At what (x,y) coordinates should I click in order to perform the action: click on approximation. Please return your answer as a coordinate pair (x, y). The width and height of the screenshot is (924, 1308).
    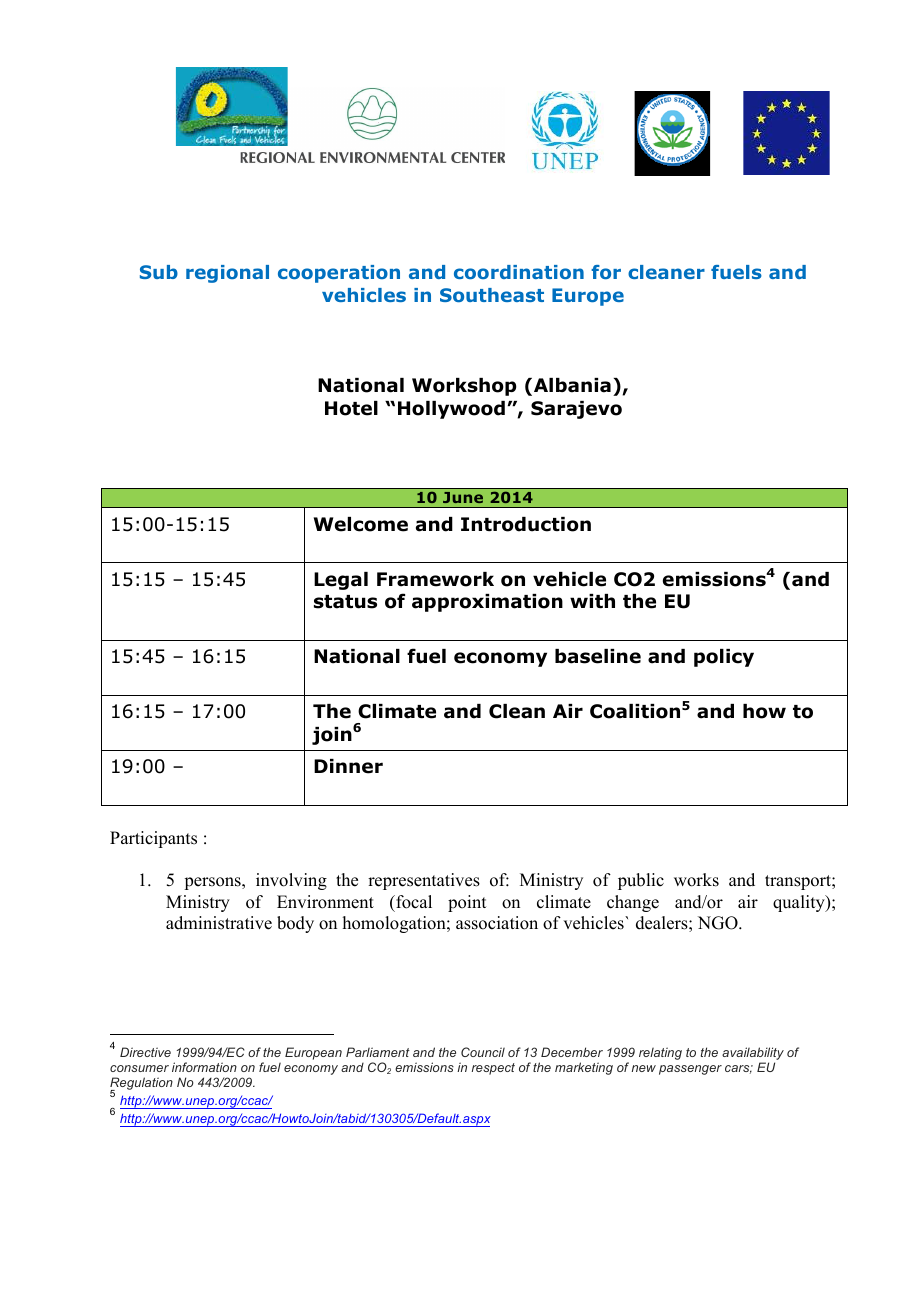
    Looking at the image, I should click on (487, 603).
